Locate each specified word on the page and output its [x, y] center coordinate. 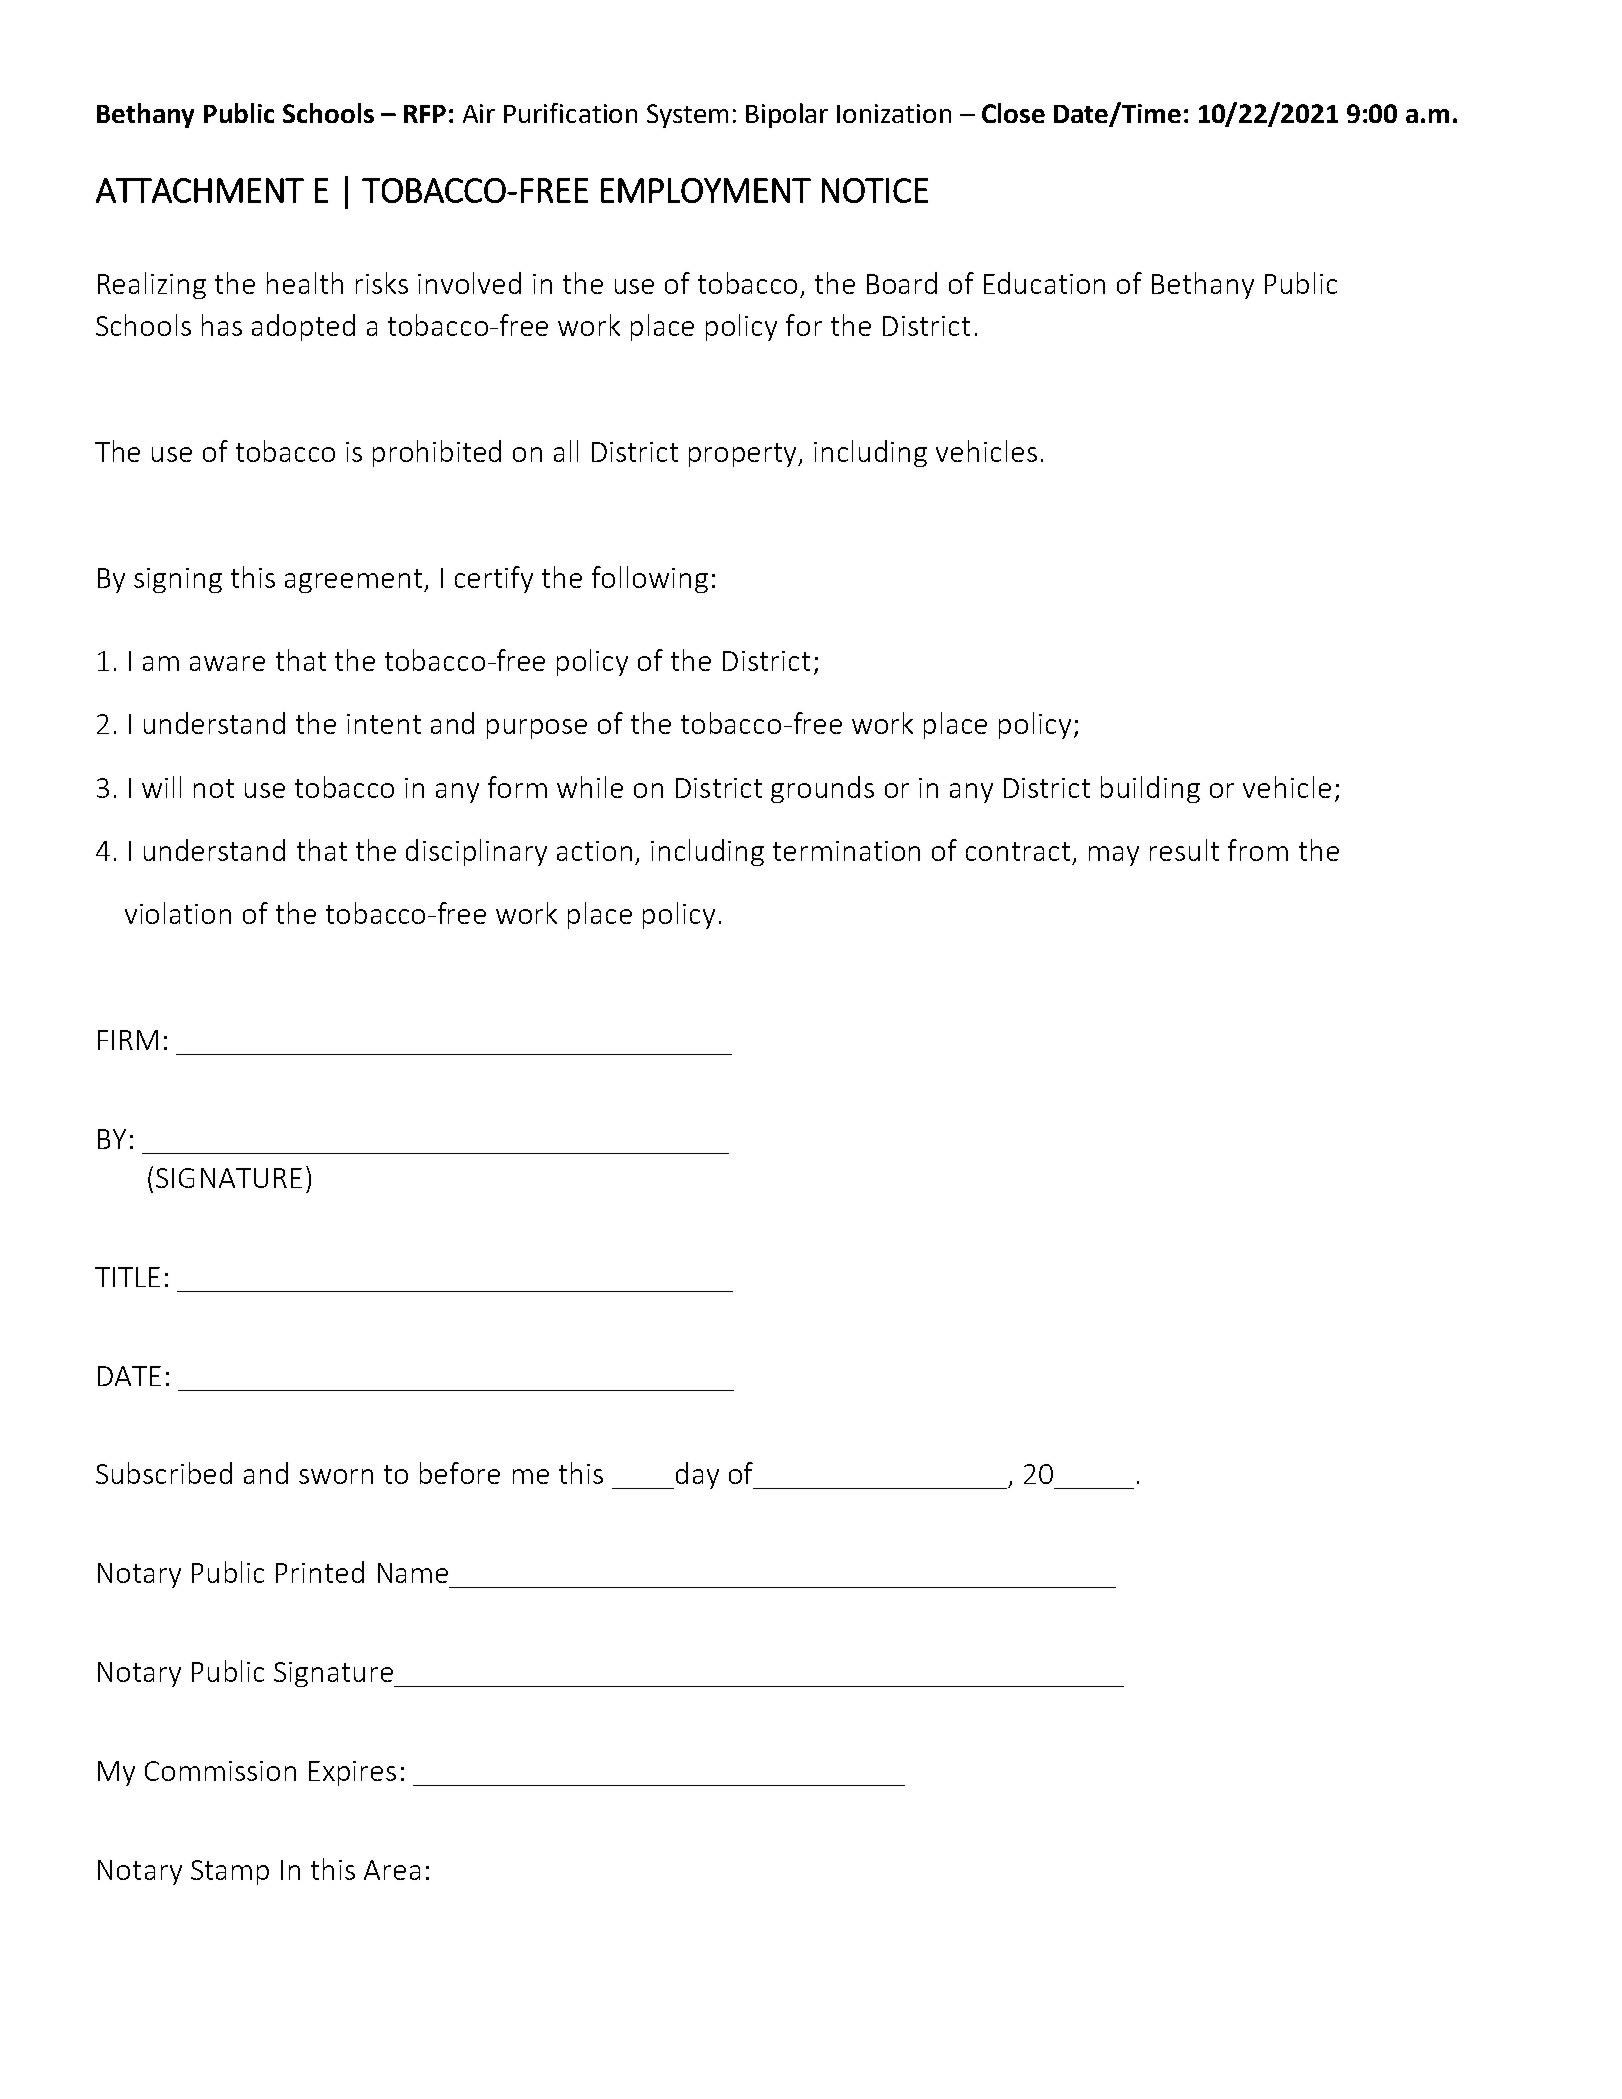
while [590, 787]
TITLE [127, 1277]
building [1150, 789]
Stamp [230, 1872]
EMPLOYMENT [706, 190]
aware [227, 663]
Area [392, 1870]
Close [1013, 113]
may [1114, 856]
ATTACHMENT [200, 190]
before [460, 1473]
